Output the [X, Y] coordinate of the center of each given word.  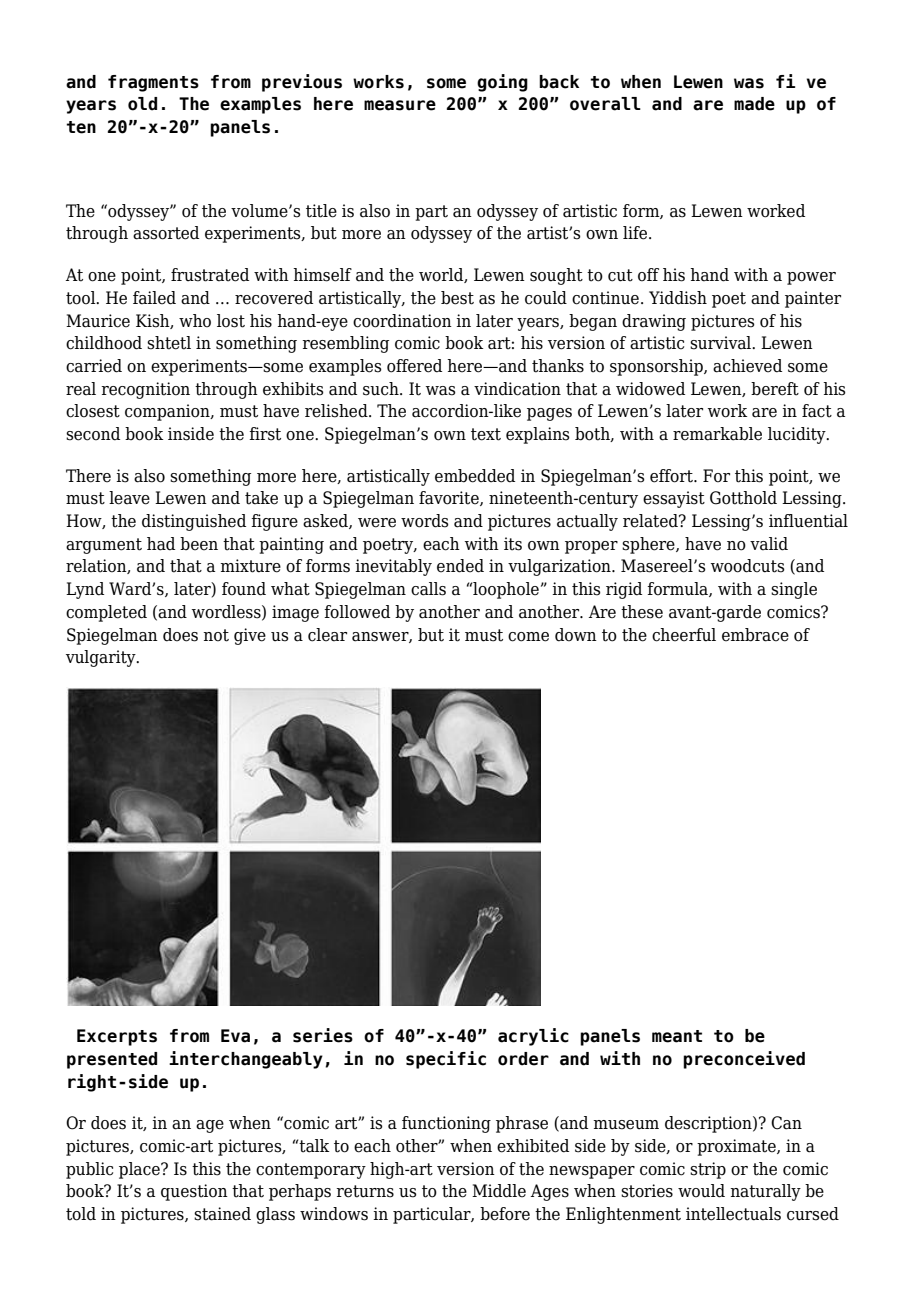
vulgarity [102, 658]
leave [129, 498]
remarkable [717, 434]
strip [708, 1170]
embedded [475, 476]
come [528, 637]
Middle [499, 1191]
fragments [153, 83]
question [194, 1192]
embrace [755, 635]
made [754, 104]
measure [400, 105]
